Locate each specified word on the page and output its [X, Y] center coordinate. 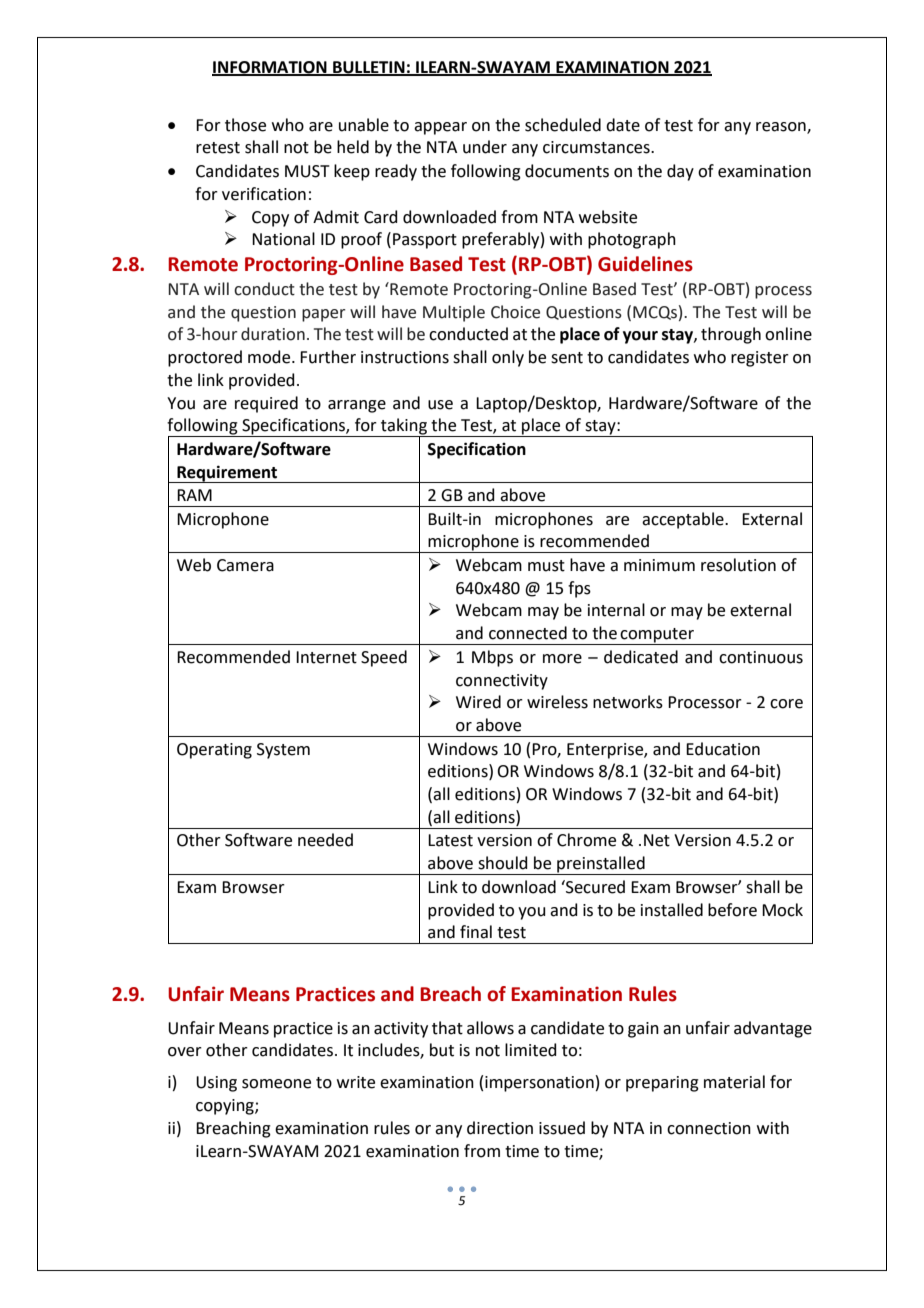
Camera [245, 565]
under [485, 147]
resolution [738, 565]
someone [276, 1084]
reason [782, 127]
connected [528, 633]
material [734, 1082]
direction [500, 1128]
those [245, 125]
